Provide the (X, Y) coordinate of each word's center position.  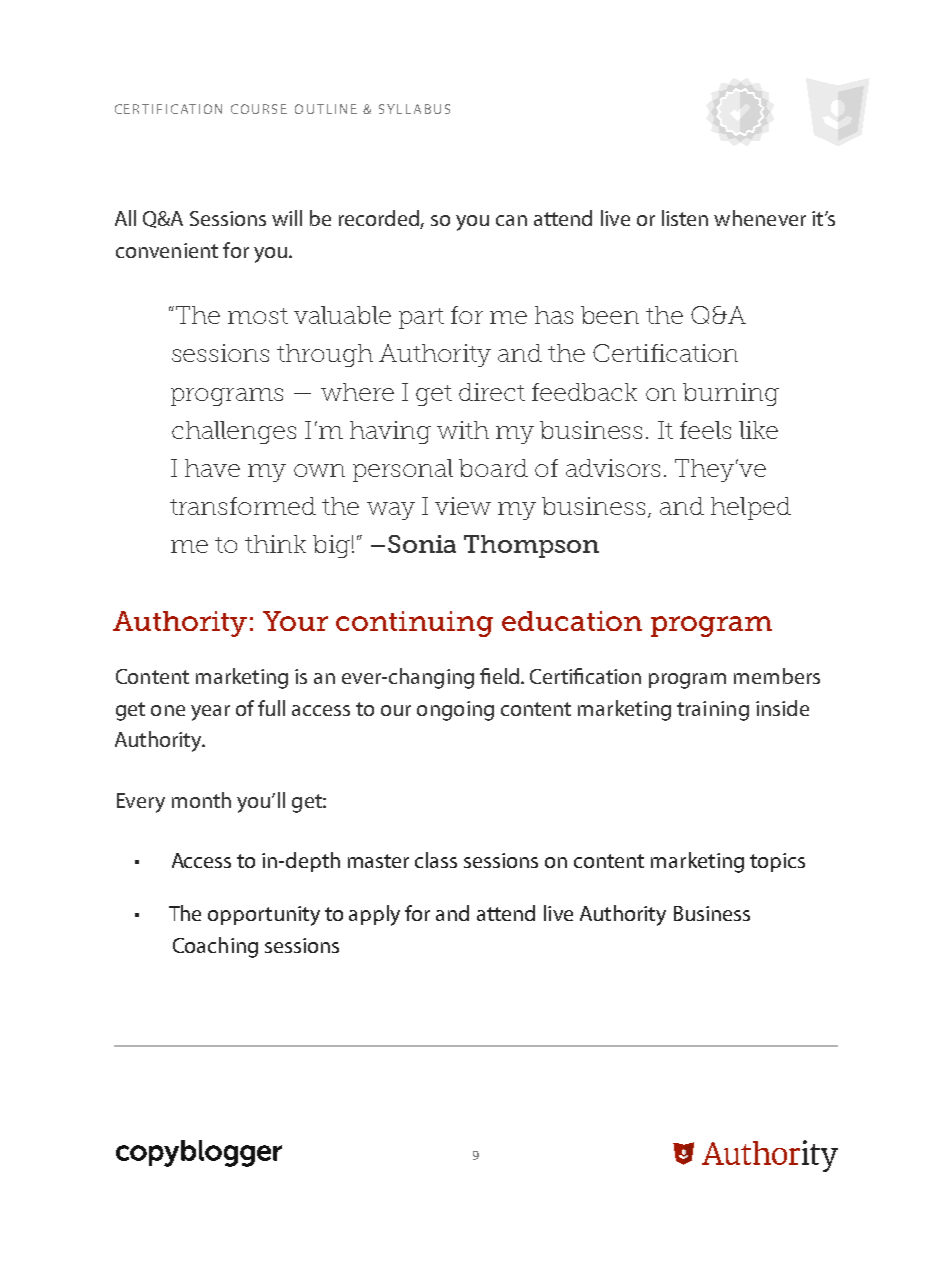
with (463, 430)
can (511, 220)
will (287, 218)
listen (685, 218)
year (210, 713)
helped (751, 508)
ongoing (455, 711)
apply (374, 915)
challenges (234, 432)
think (275, 544)
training (713, 711)
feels (705, 430)
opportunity (264, 916)
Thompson (531, 546)
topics (777, 862)
